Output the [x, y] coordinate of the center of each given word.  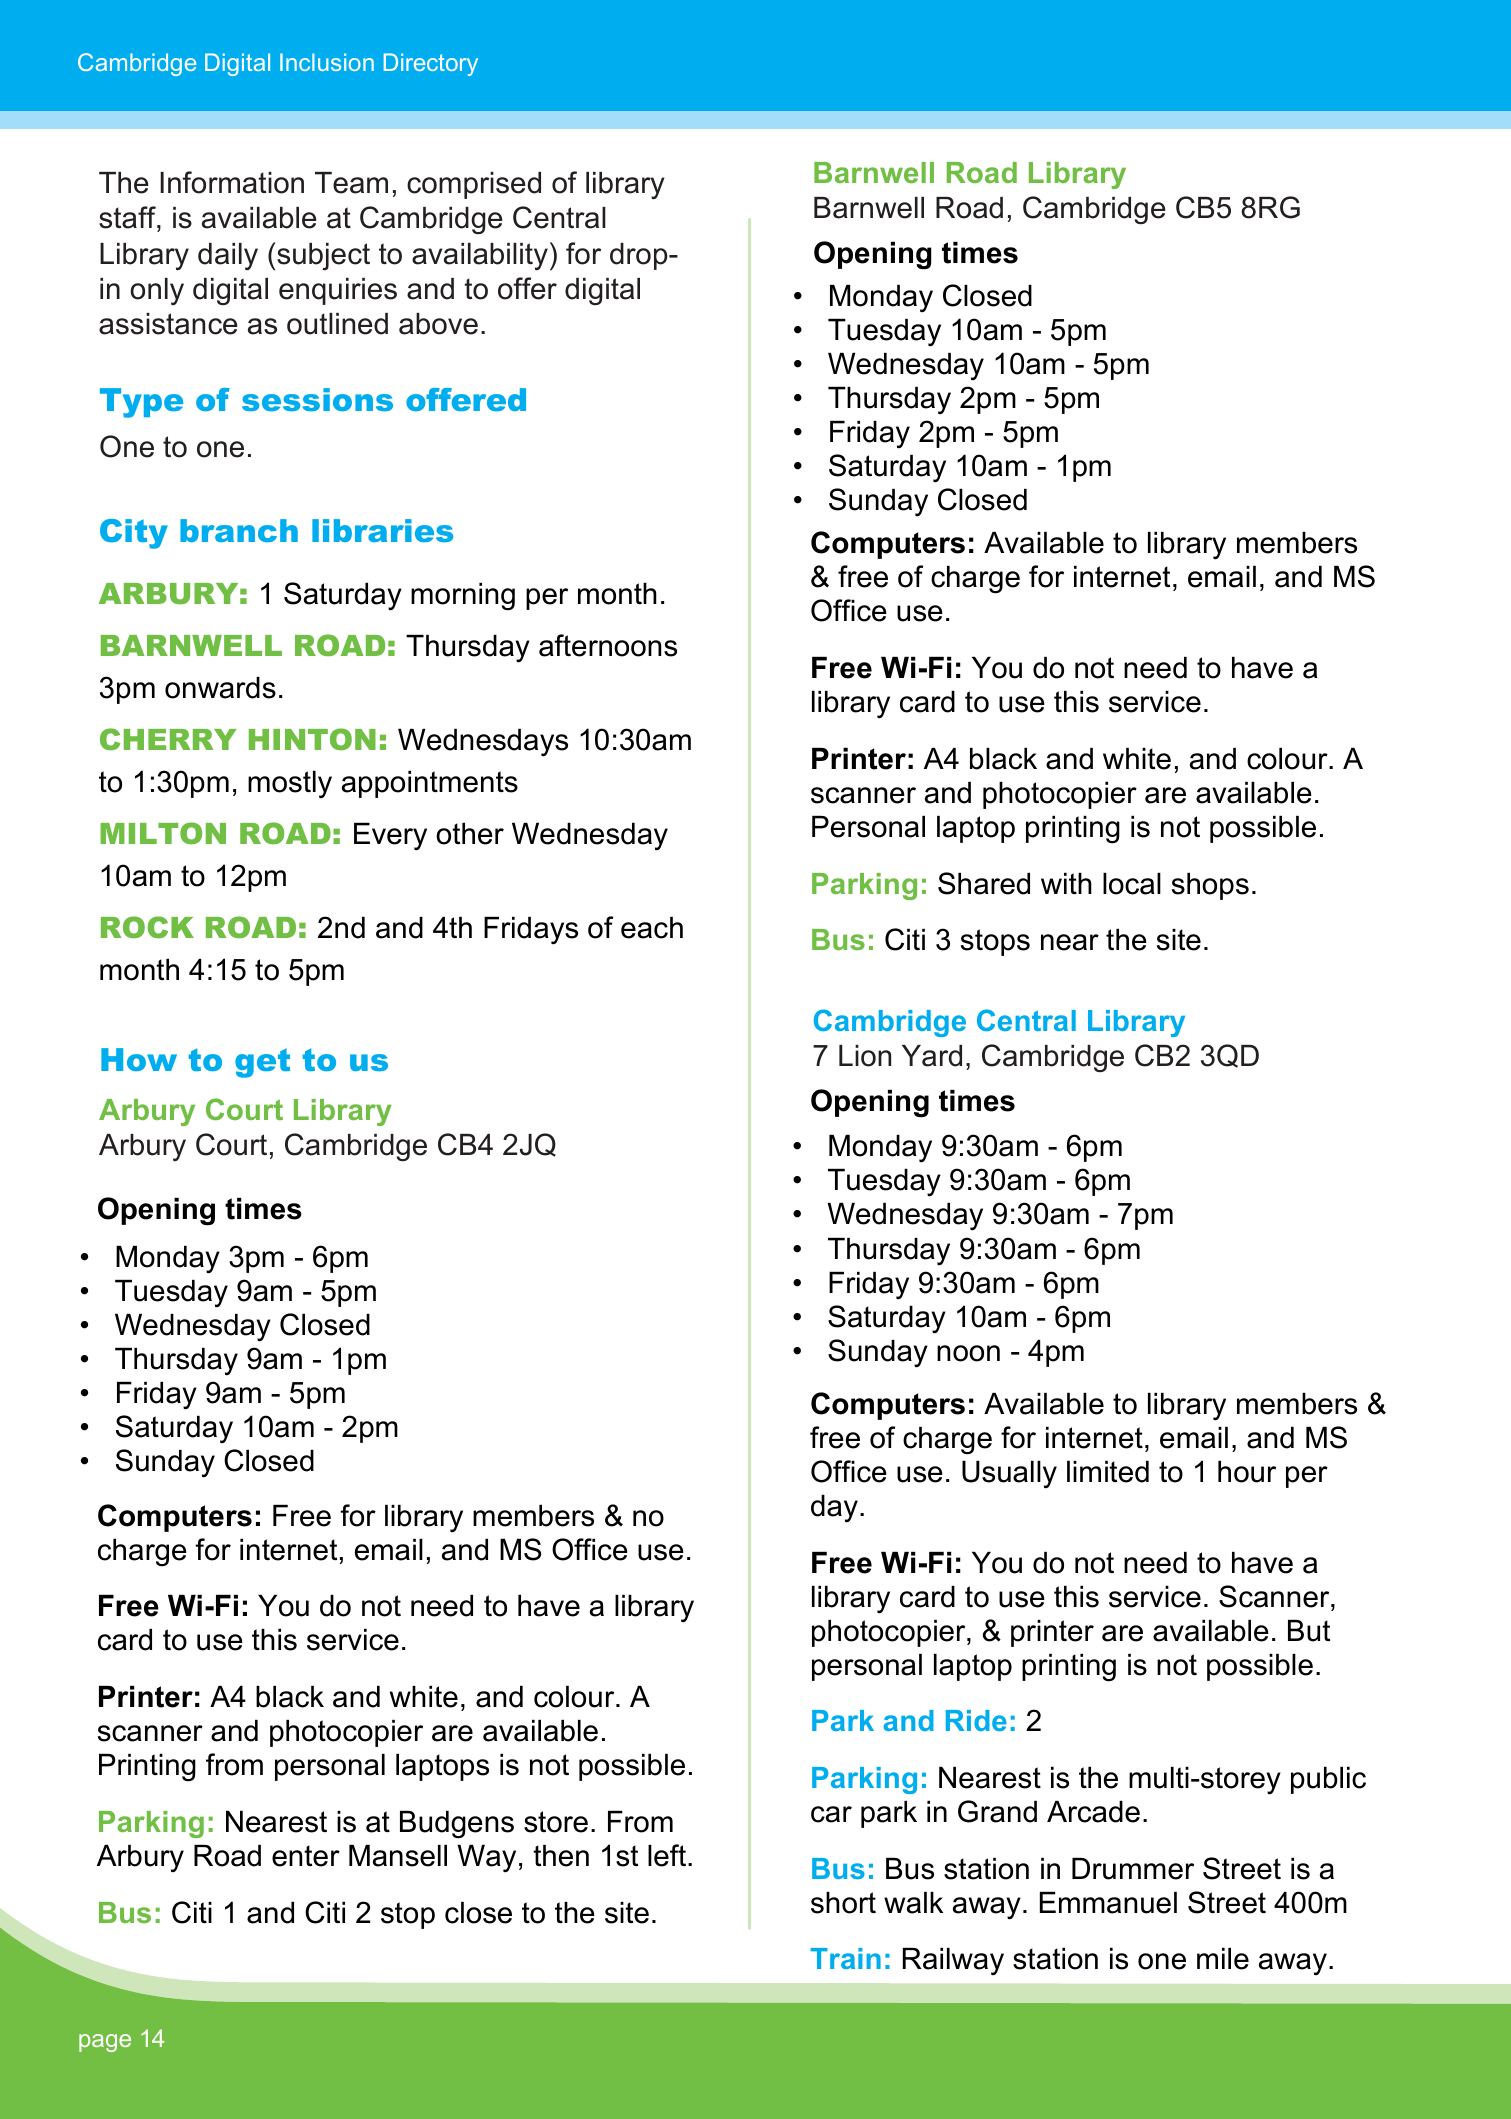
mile [1223, 1959]
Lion [865, 1056]
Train [846, 1958]
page [105, 2043]
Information [232, 182]
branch [239, 530]
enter [306, 1856]
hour [1247, 1472]
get [262, 1063]
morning [463, 597]
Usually [1009, 1475]
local [1132, 884]
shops [1210, 886]
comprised [474, 185]
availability [480, 256]
